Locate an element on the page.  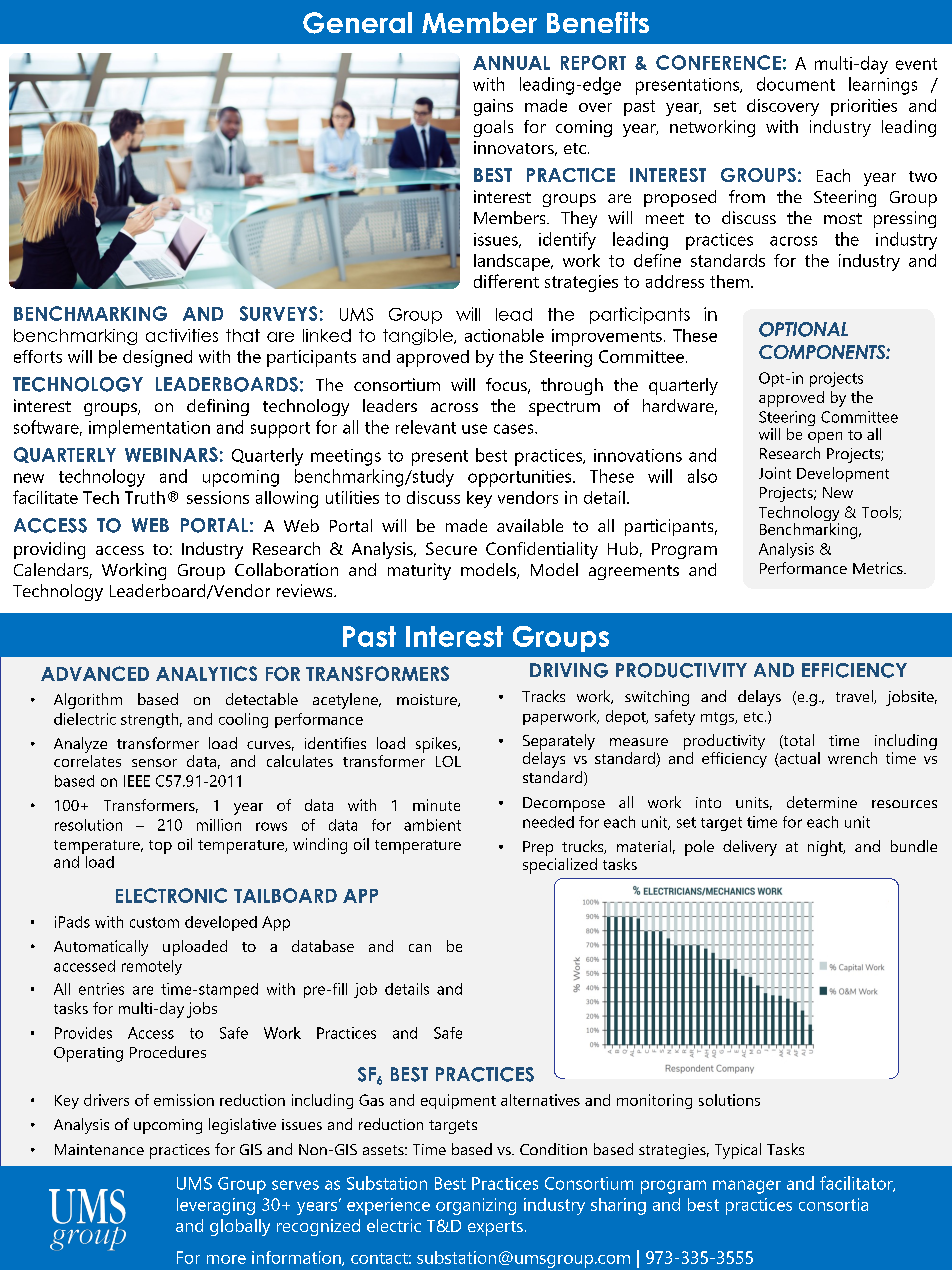
consortia is located at coordinates (833, 1204).
